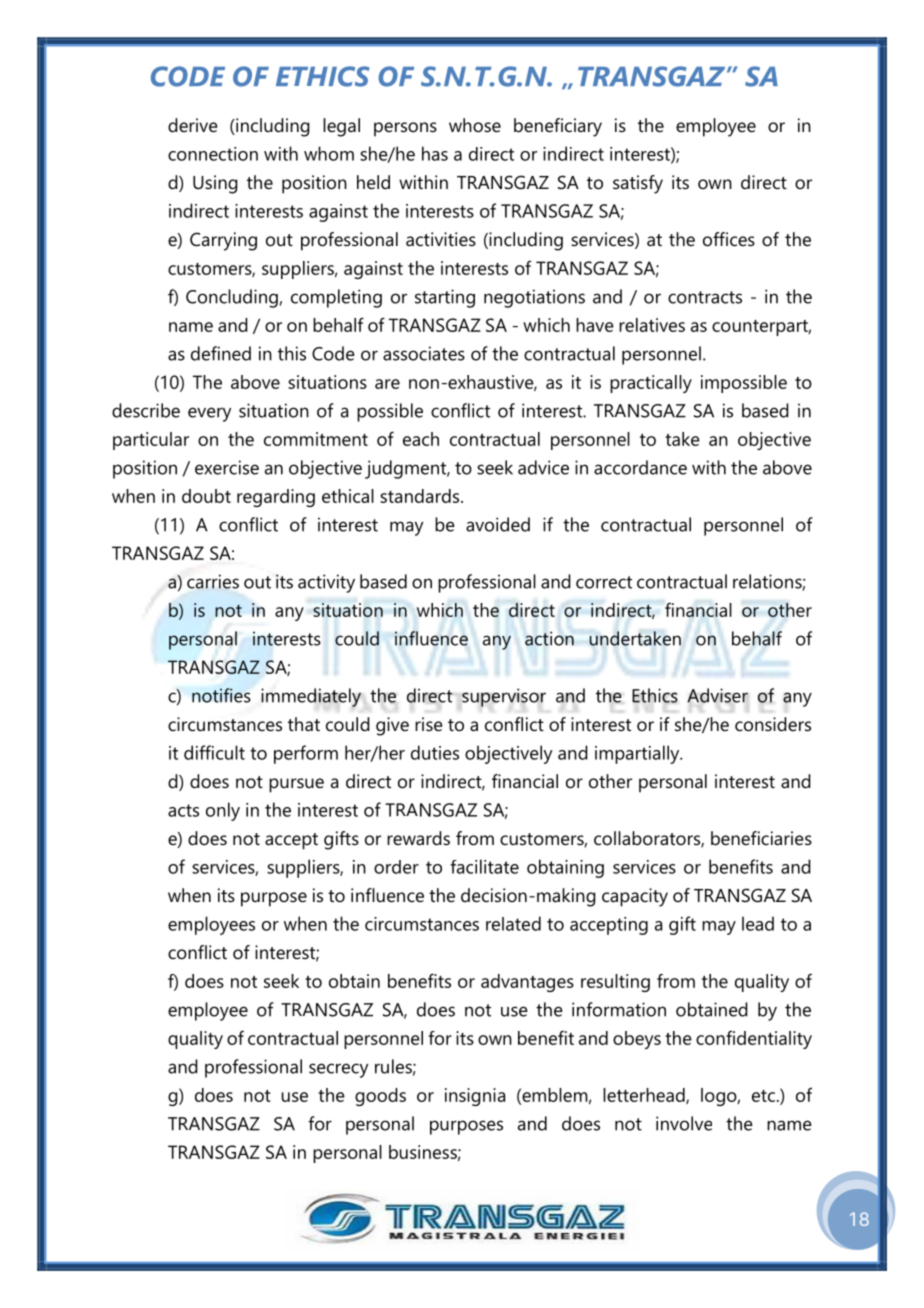 The height and width of the screenshot is (1308, 924). Describe the element at coordinates (380, 1097) in the screenshot. I see `goods` at that location.
